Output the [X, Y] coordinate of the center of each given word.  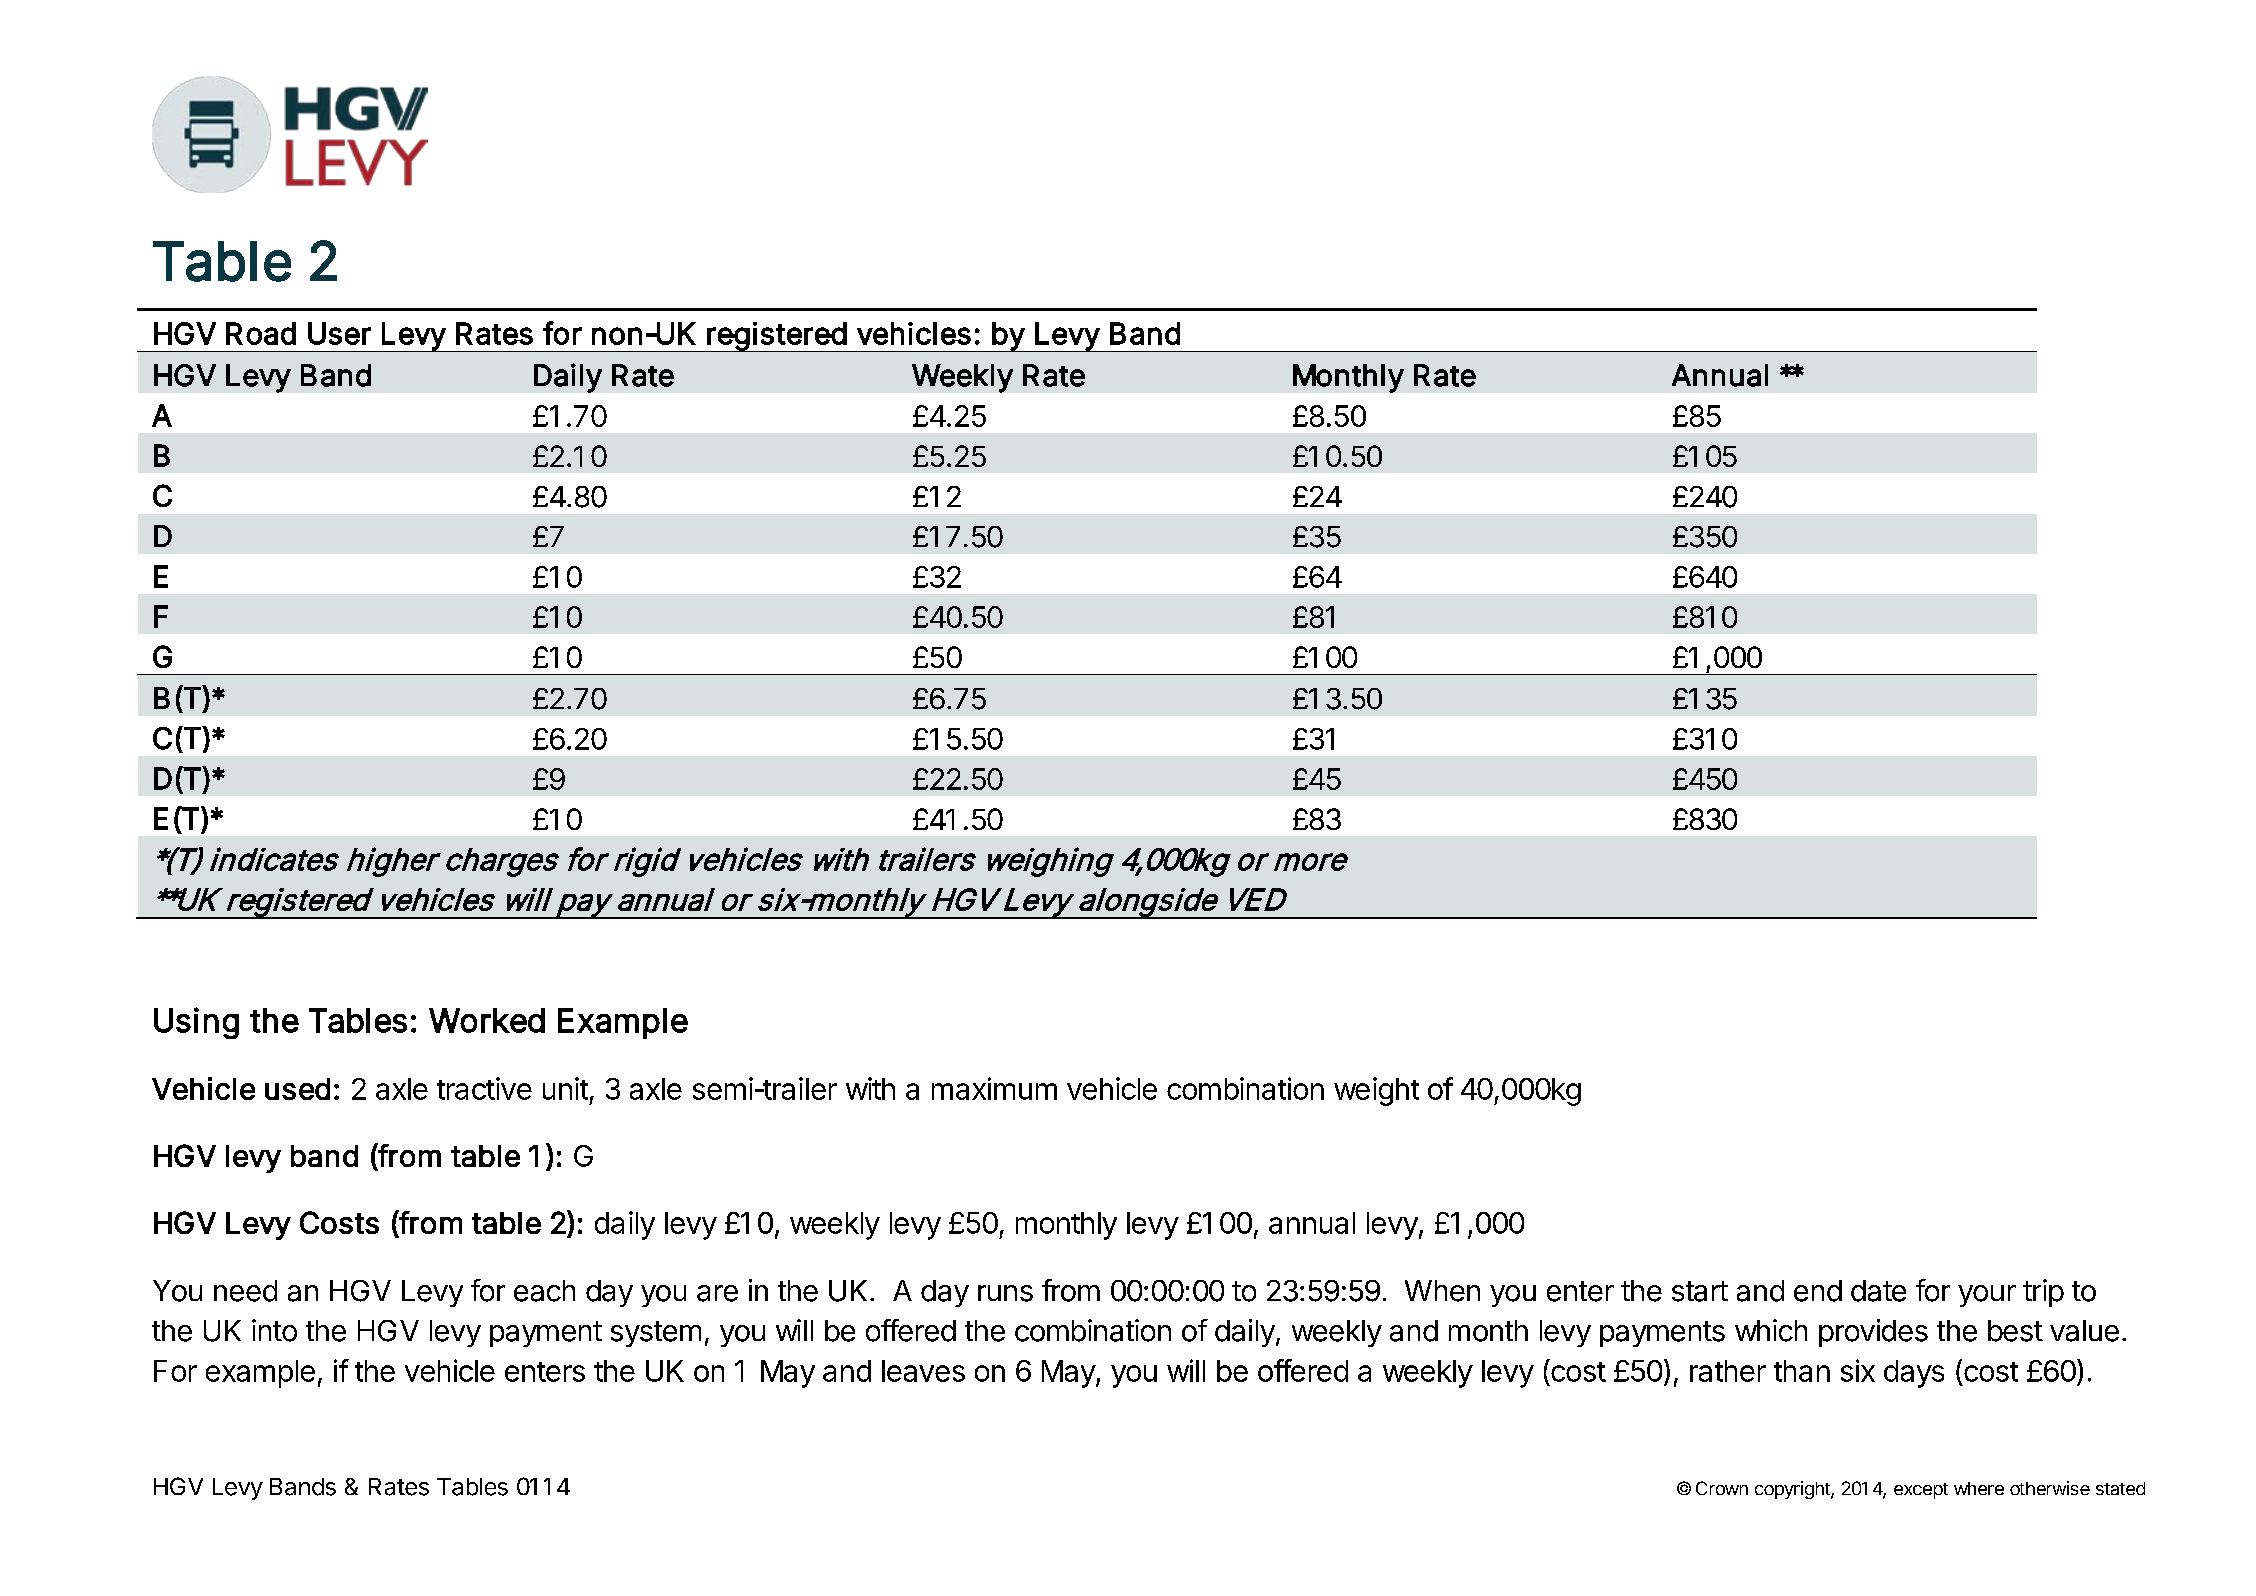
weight [1376, 1091]
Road [261, 333]
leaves [923, 1371]
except [1921, 1491]
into [274, 1330]
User [339, 333]
